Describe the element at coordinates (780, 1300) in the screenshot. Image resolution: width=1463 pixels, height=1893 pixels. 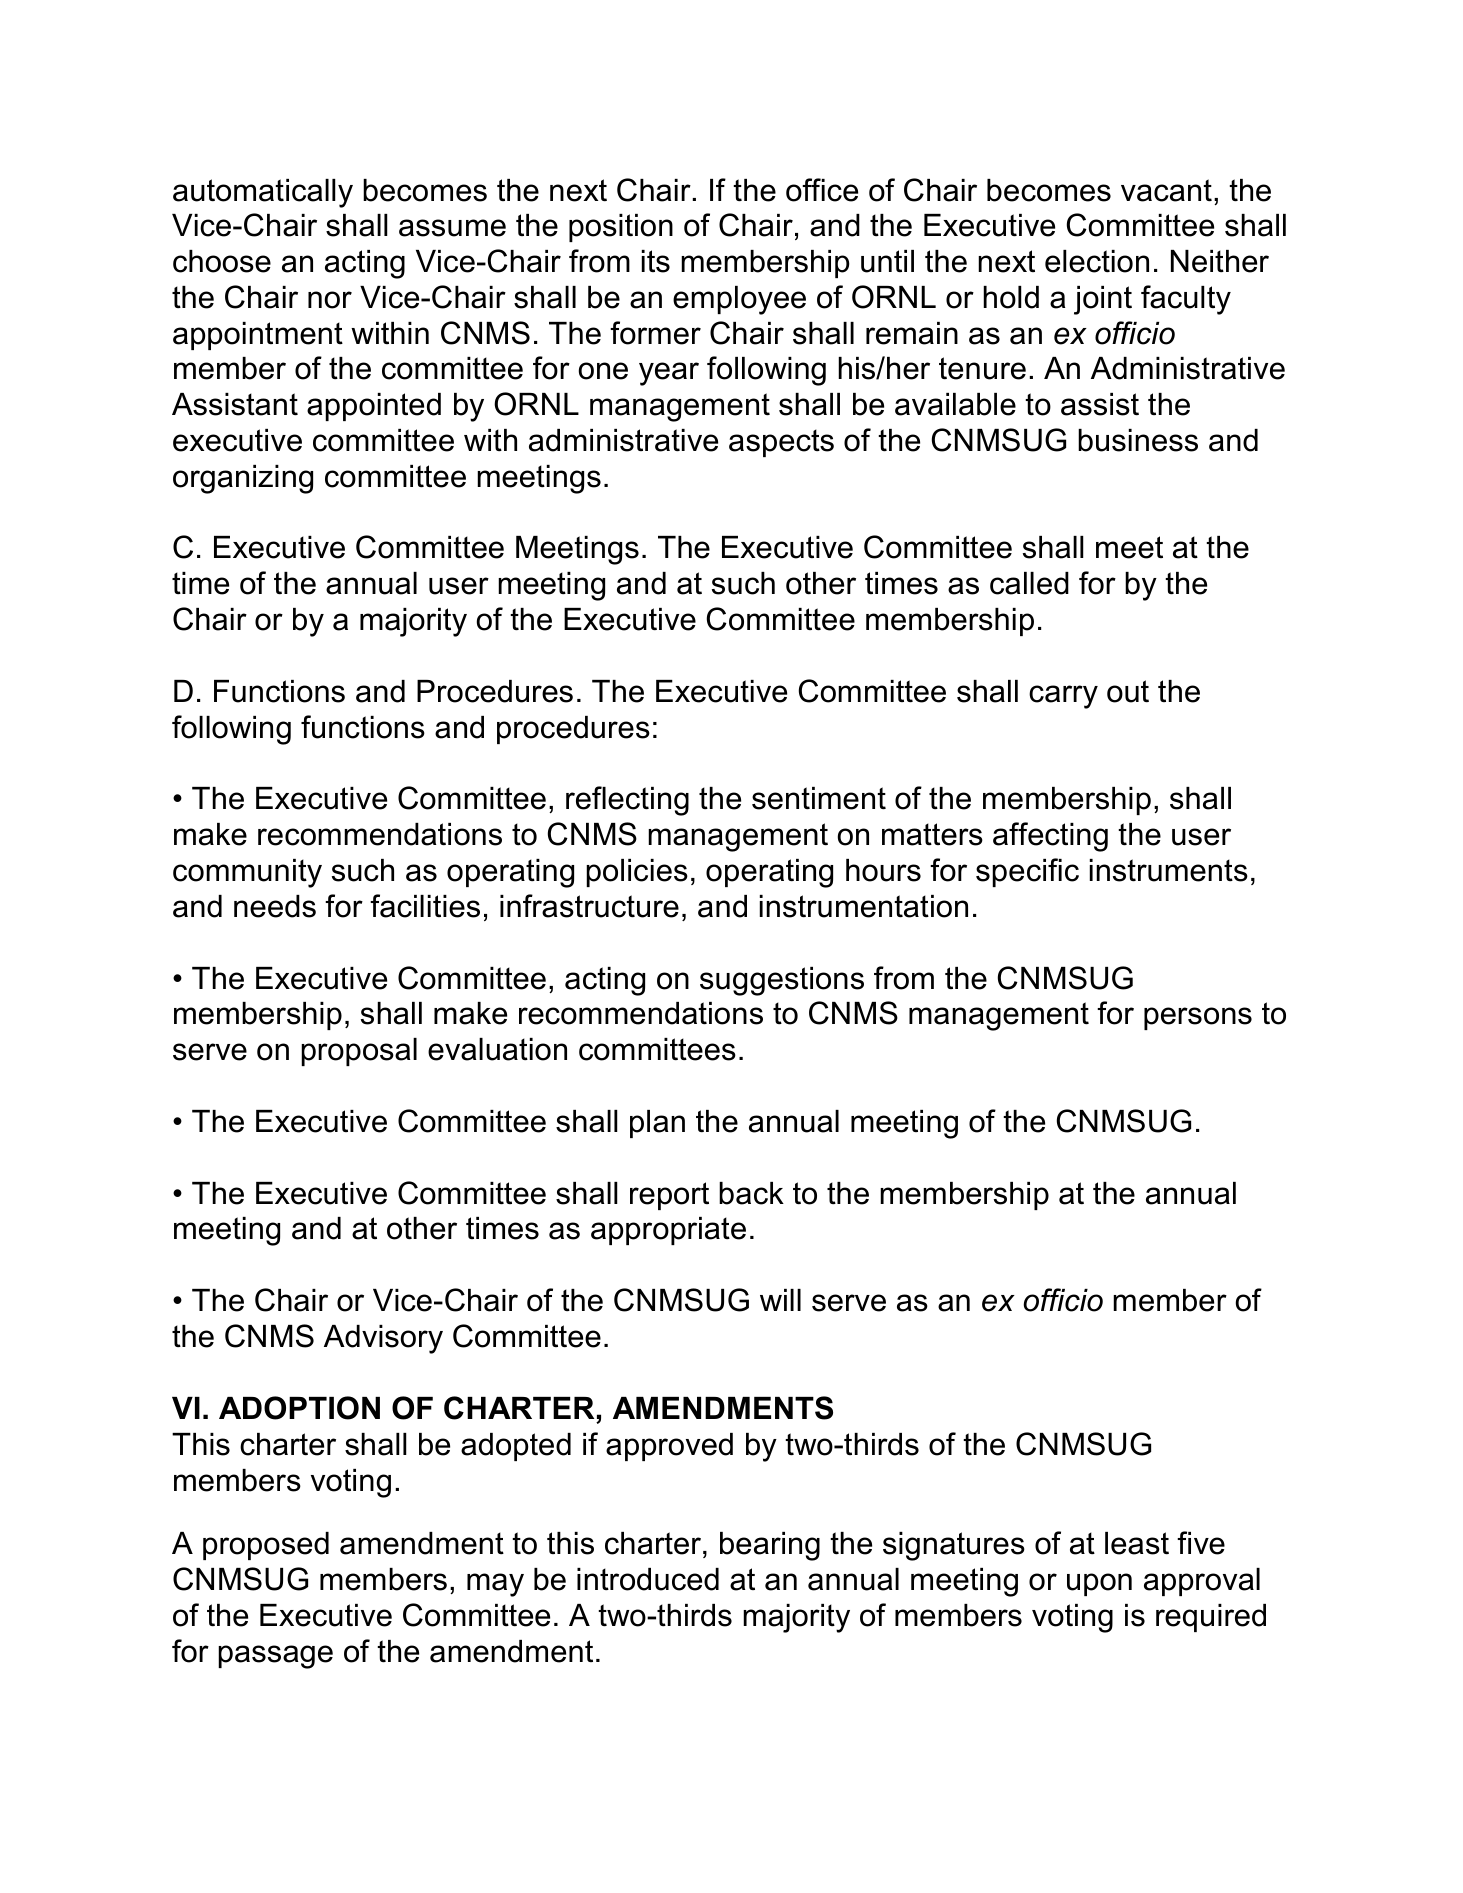
I see `will` at that location.
